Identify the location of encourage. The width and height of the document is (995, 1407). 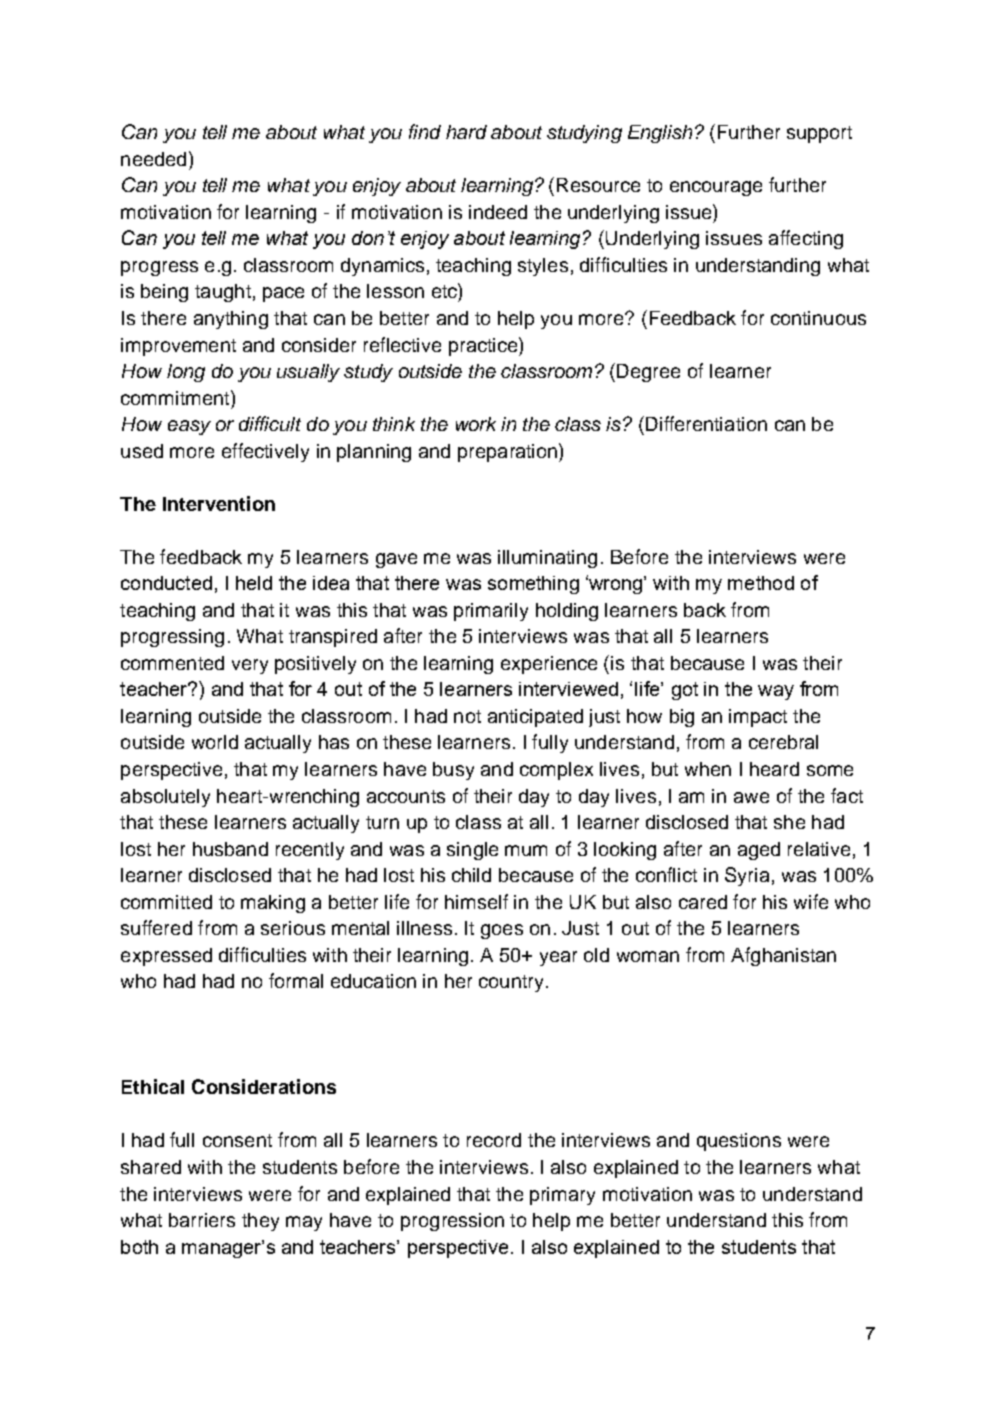
(716, 188).
